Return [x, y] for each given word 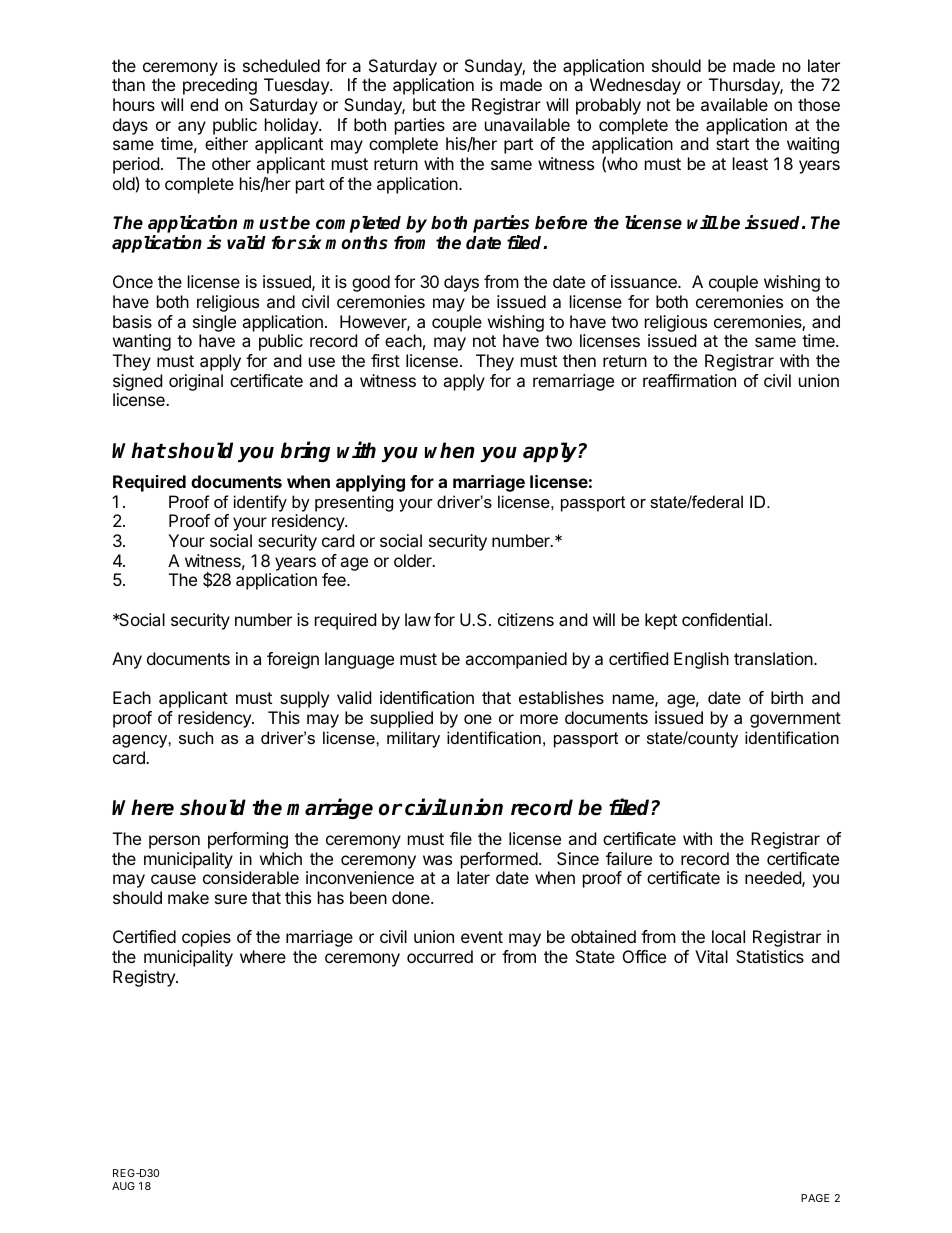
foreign [293, 660]
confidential [726, 619]
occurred [440, 956]
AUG [123, 1186]
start [732, 144]
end [204, 104]
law [418, 619]
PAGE [815, 1198]
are [464, 126]
